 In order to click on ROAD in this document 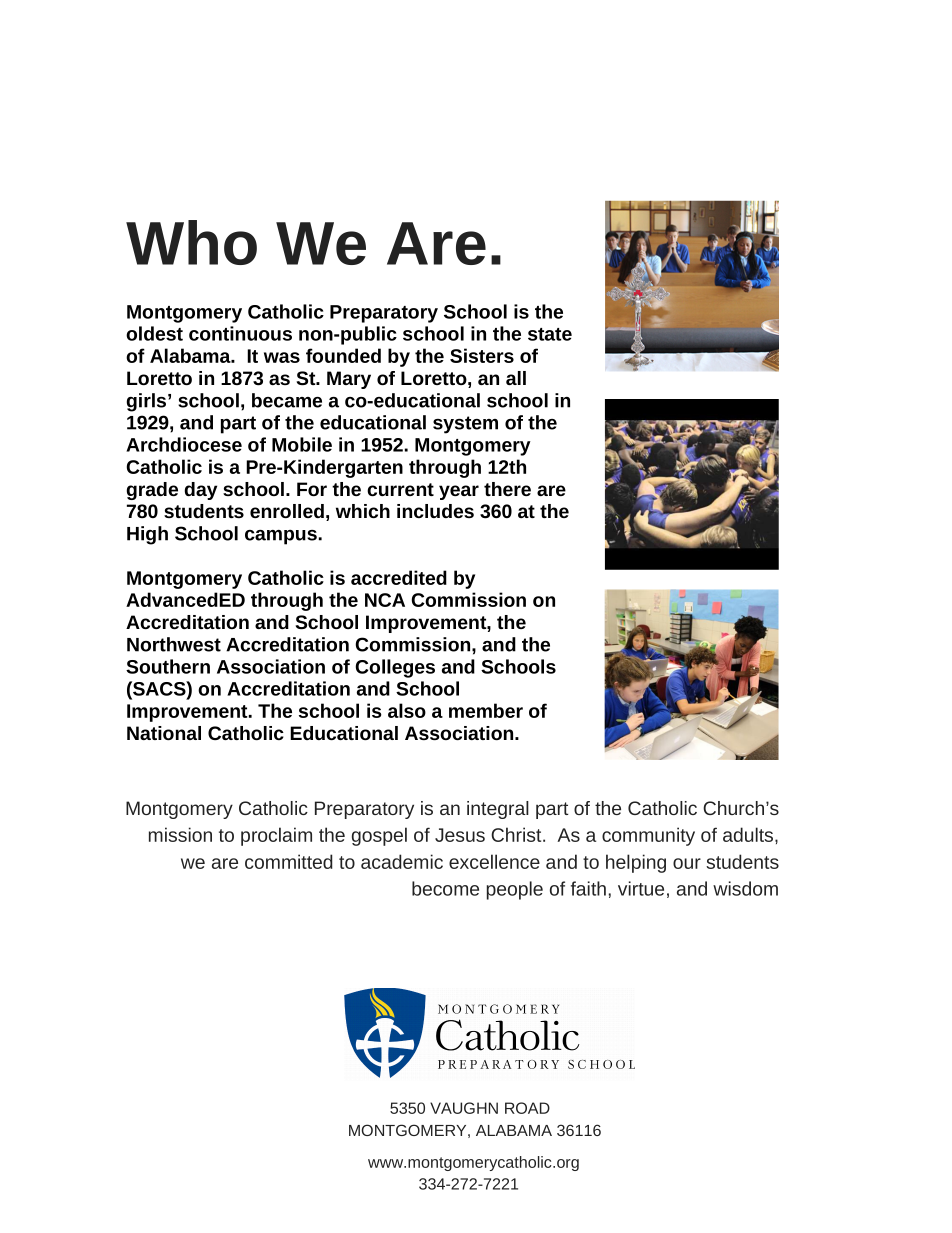, I will do `click(527, 1108)`.
